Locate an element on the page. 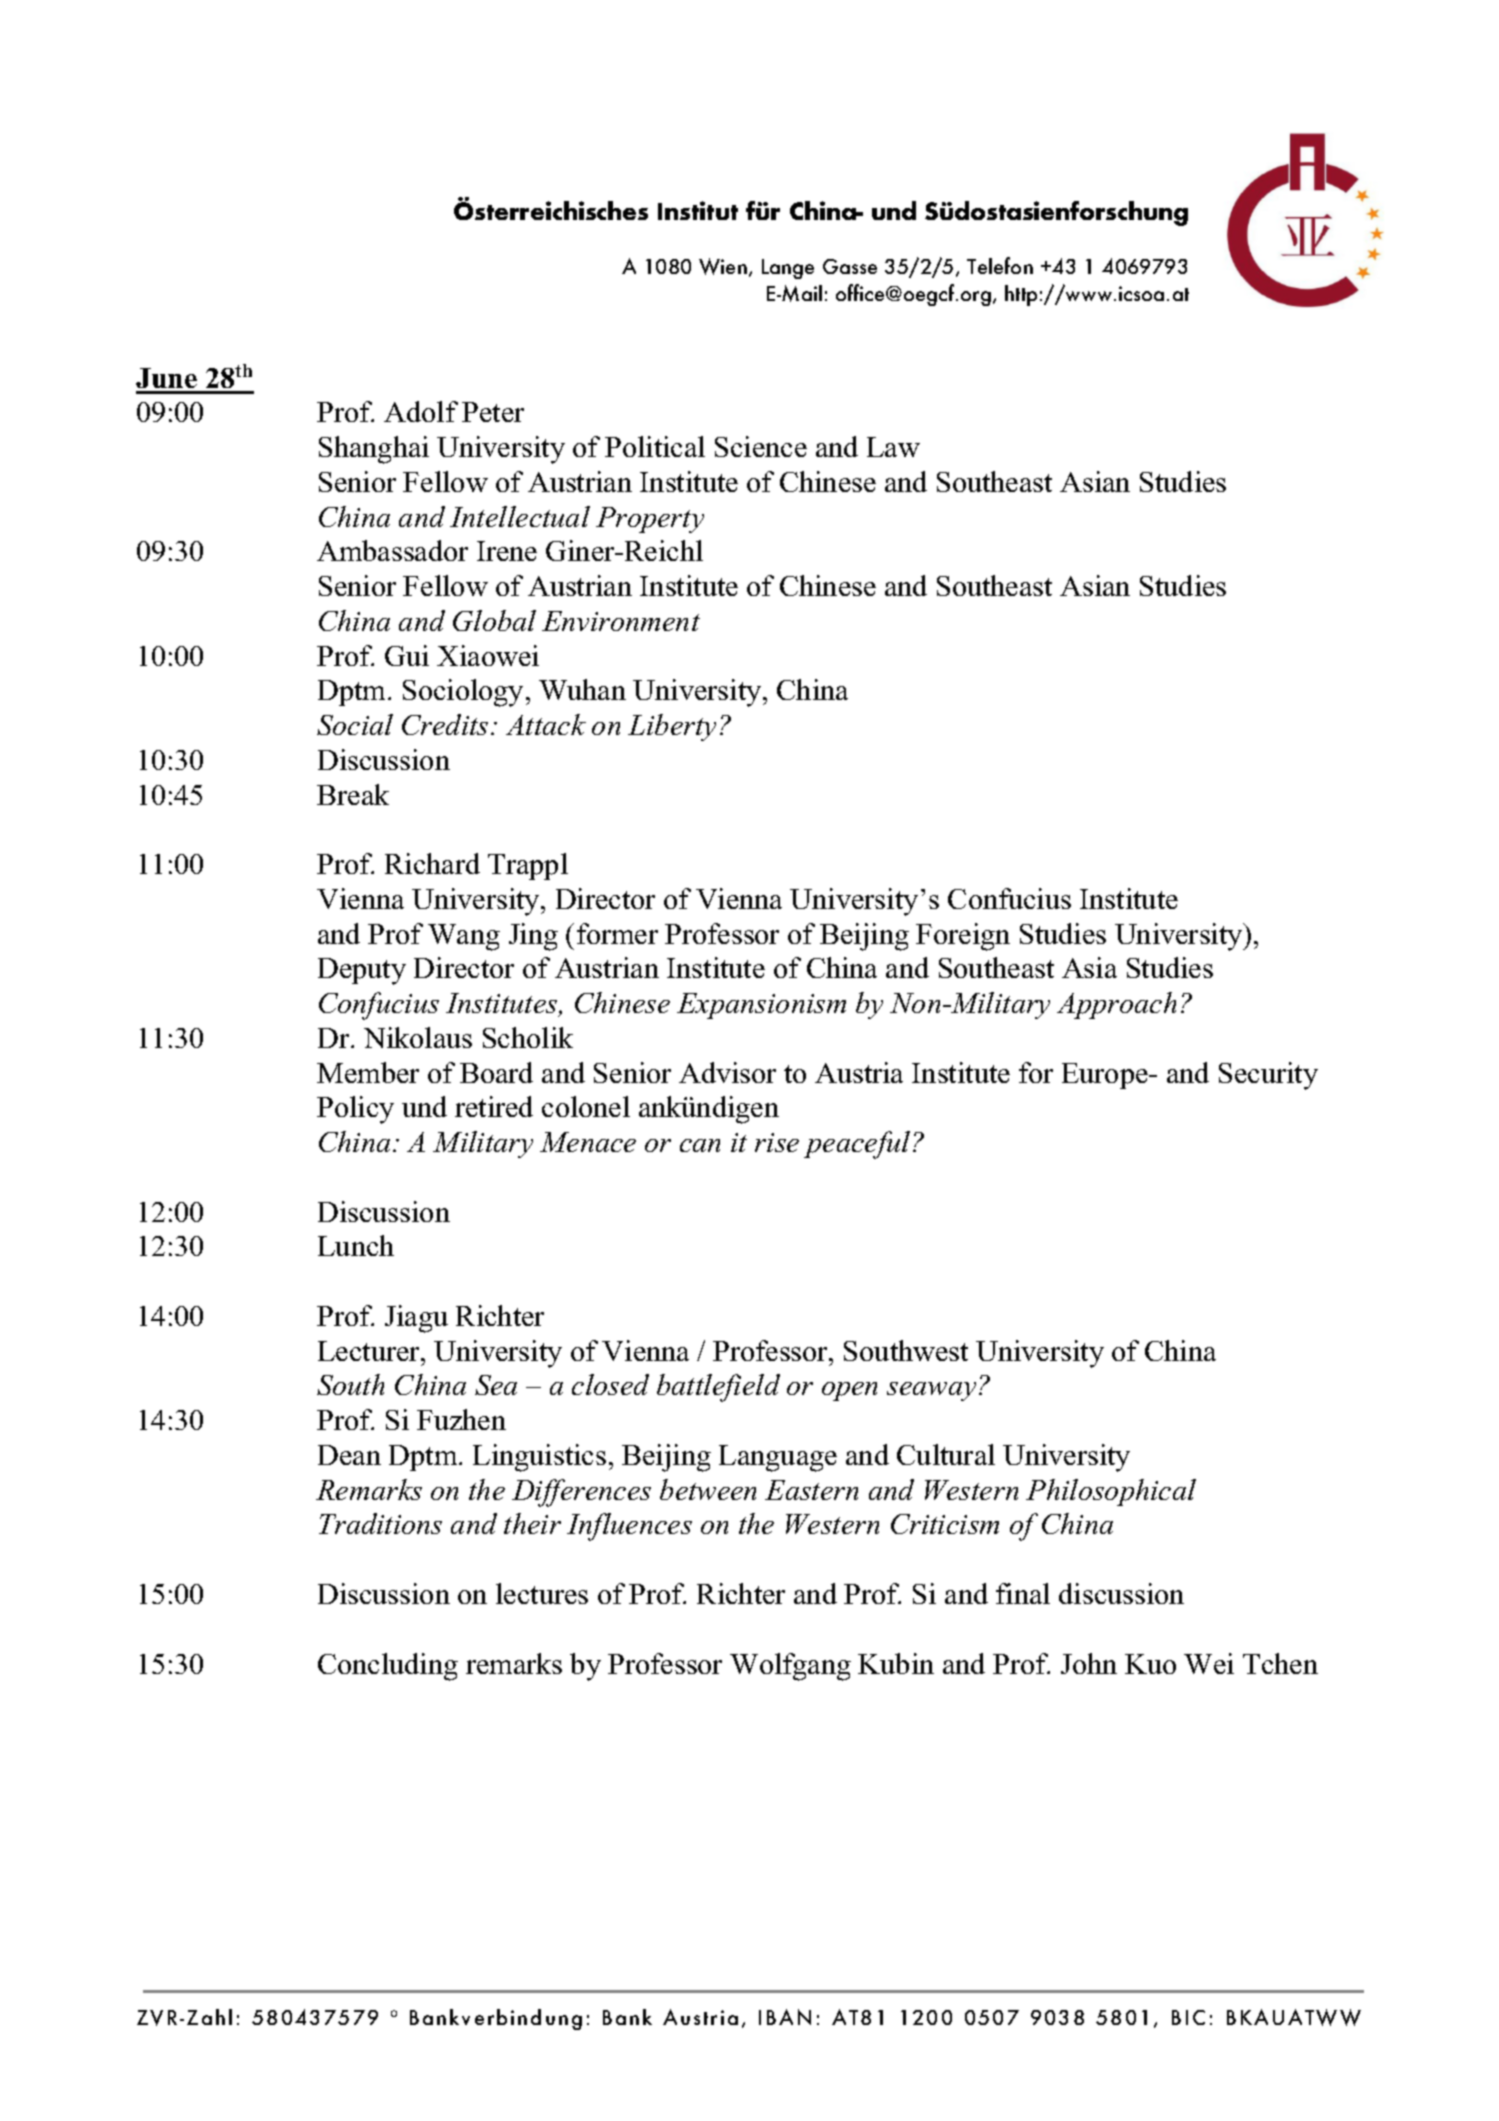 This page has height=2121, width=1499. Lange is located at coordinates (788, 269).
